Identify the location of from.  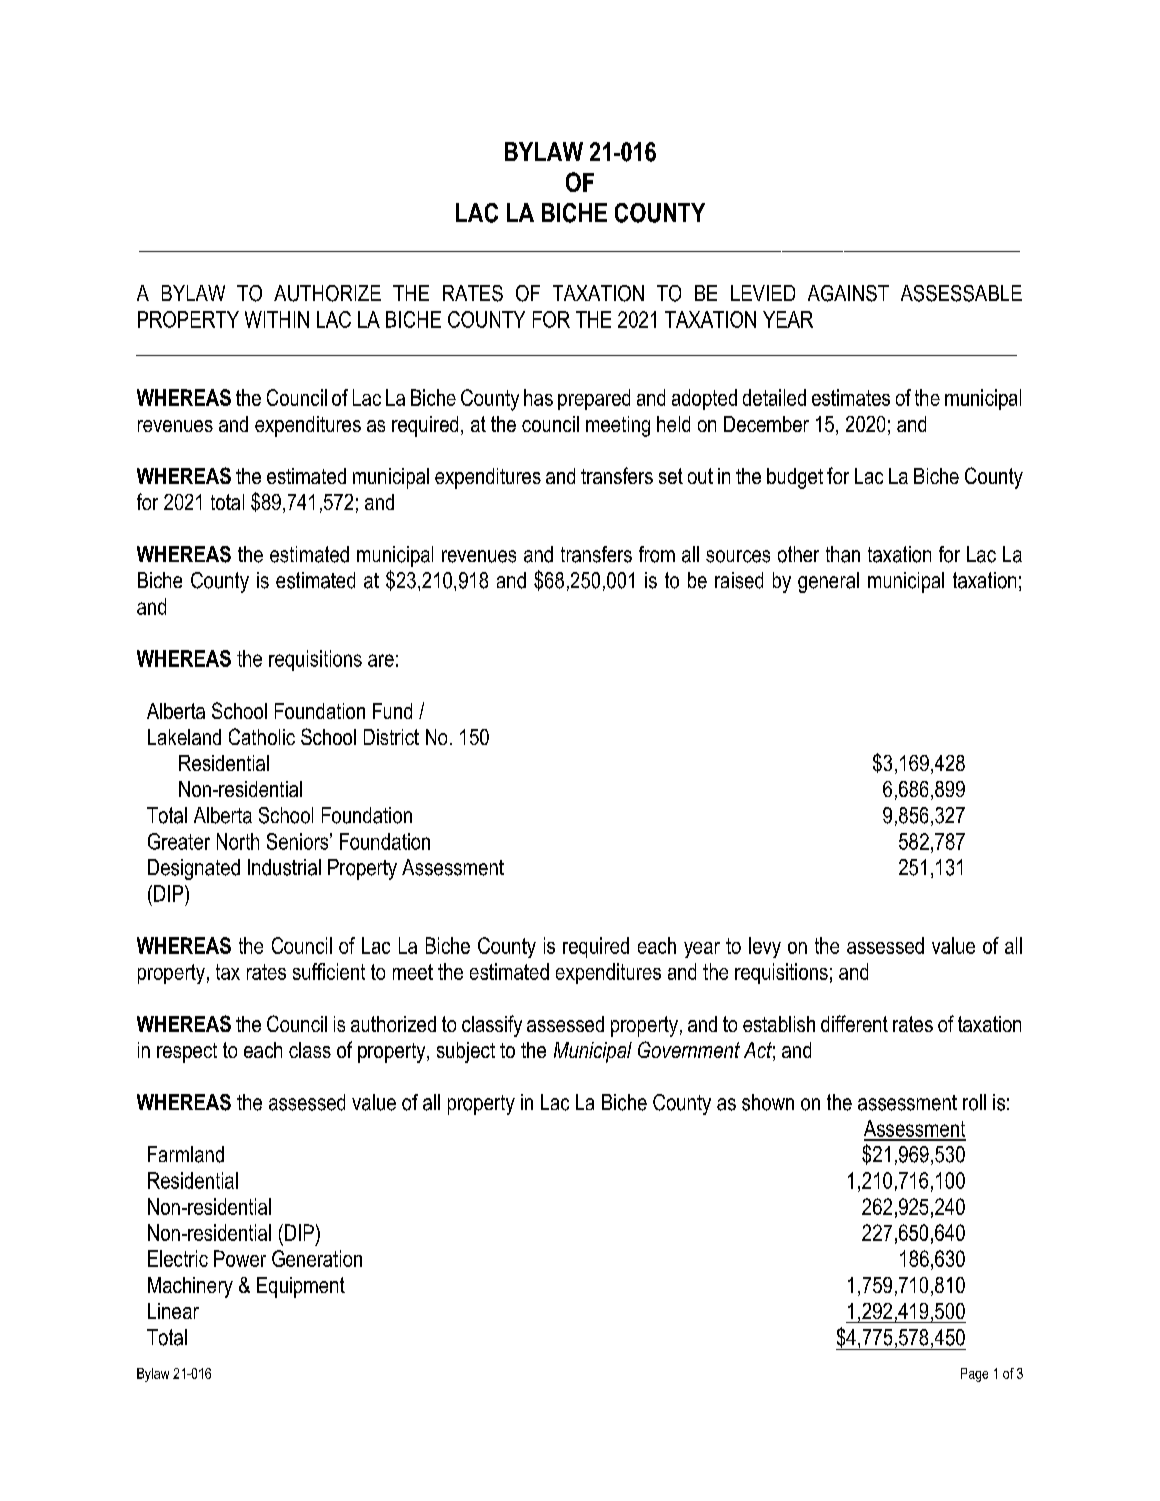
(657, 554).
